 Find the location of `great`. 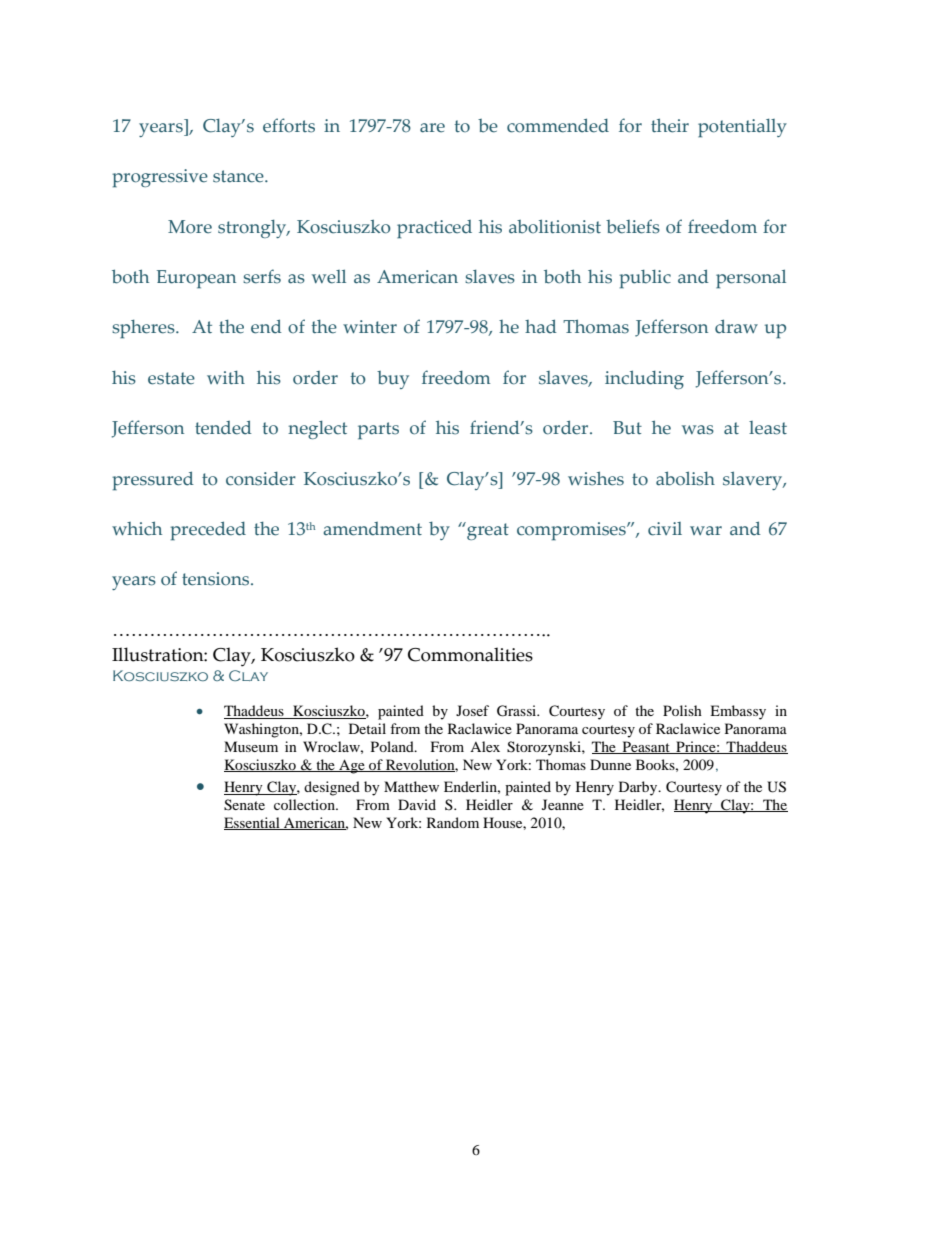

great is located at coordinates (487, 531).
